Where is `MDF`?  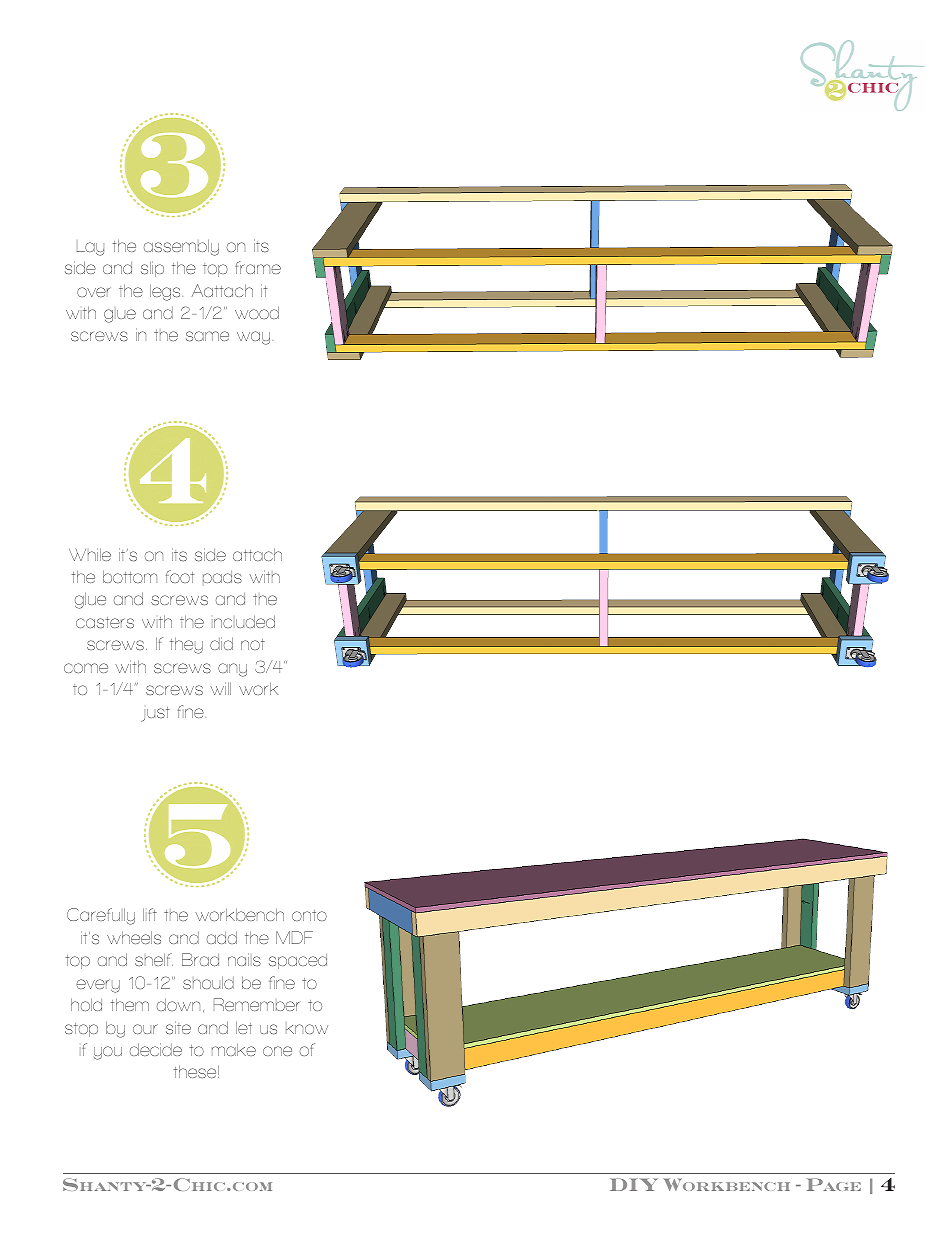 MDF is located at coordinates (294, 937).
